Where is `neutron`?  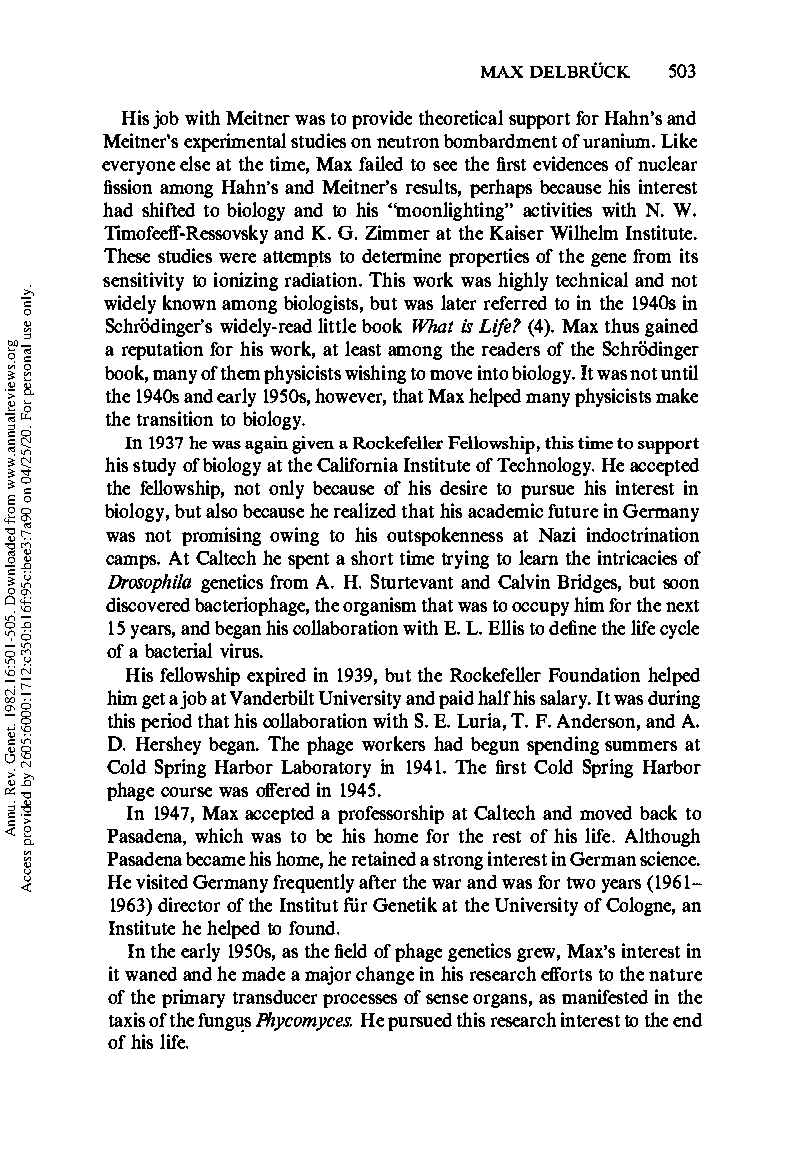
neutron is located at coordinates (408, 142).
